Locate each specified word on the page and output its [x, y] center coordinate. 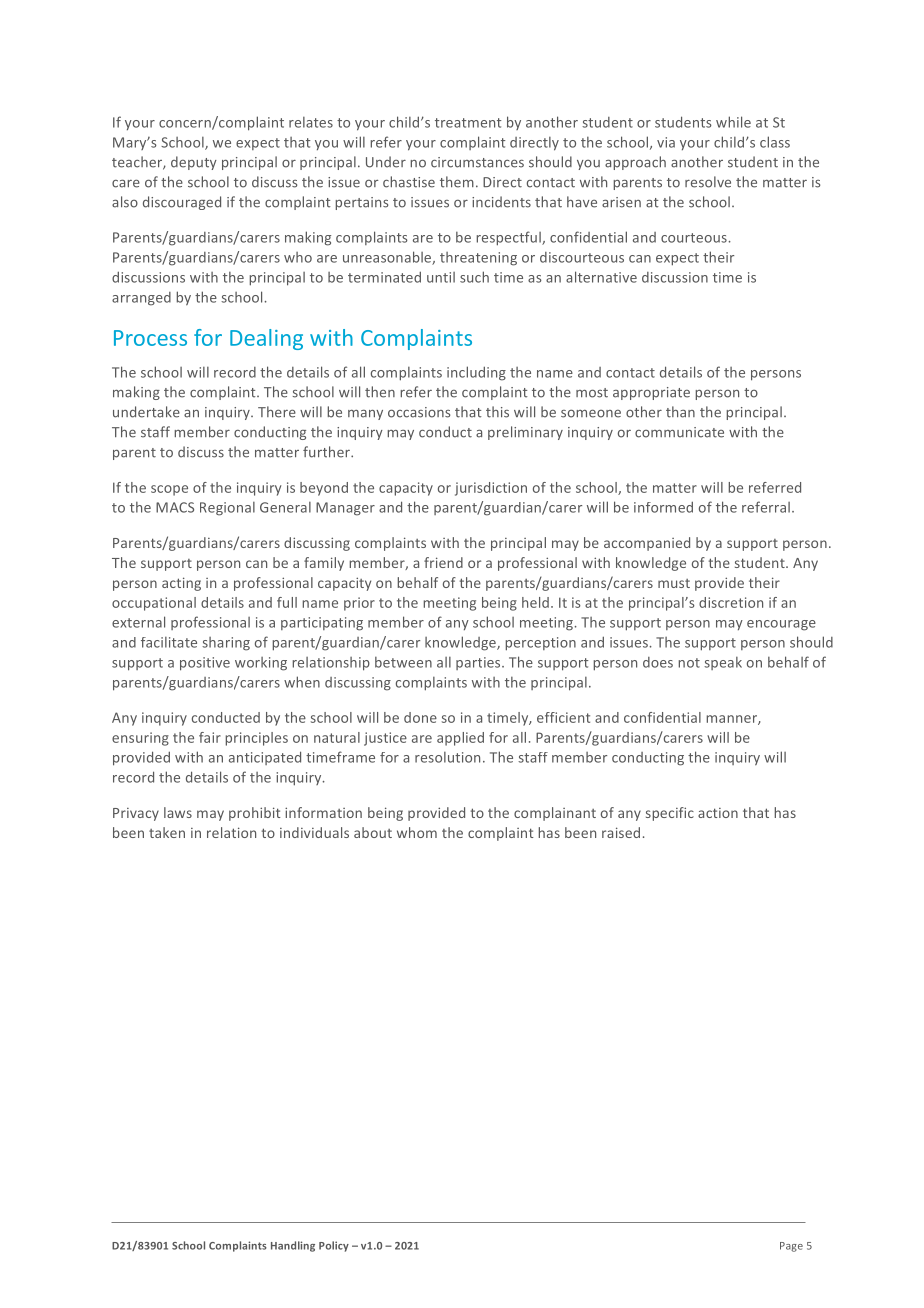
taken [167, 832]
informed [663, 507]
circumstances [477, 162]
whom [417, 832]
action [718, 813]
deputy [194, 163]
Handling [293, 1246]
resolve [708, 182]
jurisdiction [491, 489]
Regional [227, 509]
